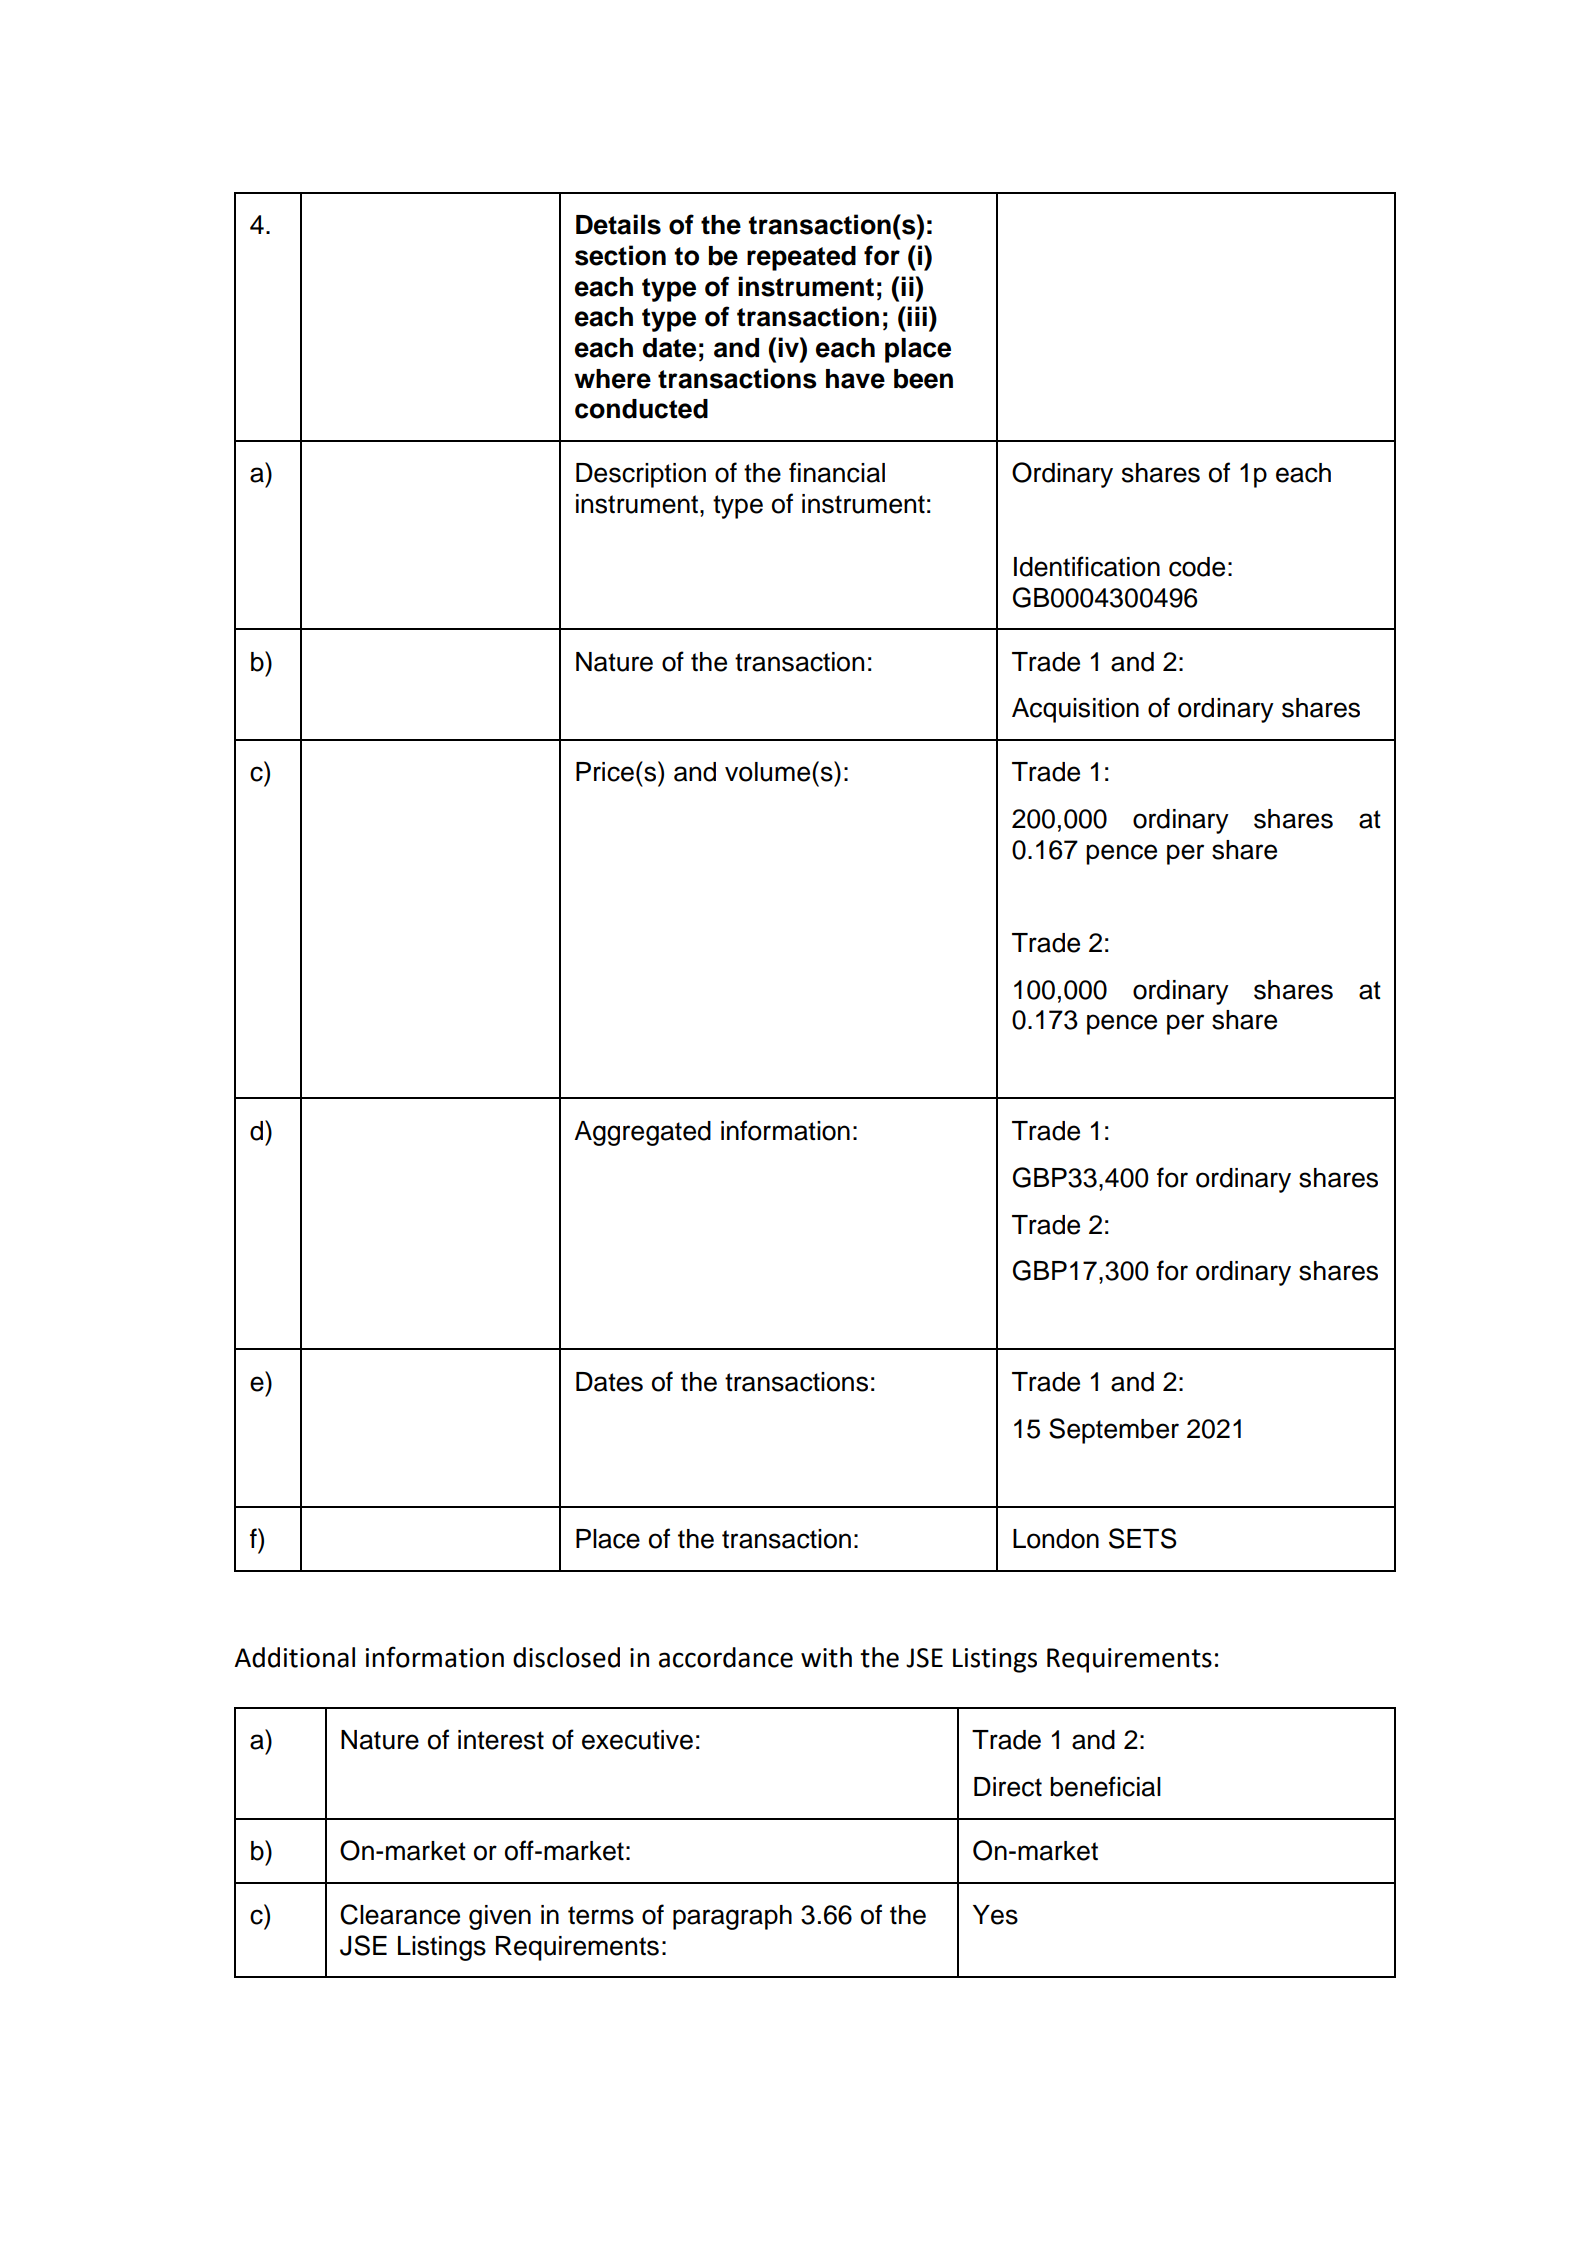 Image resolution: width=1588 pixels, height=2246 pixels. I want to click on Acquisition, so click(1075, 710).
